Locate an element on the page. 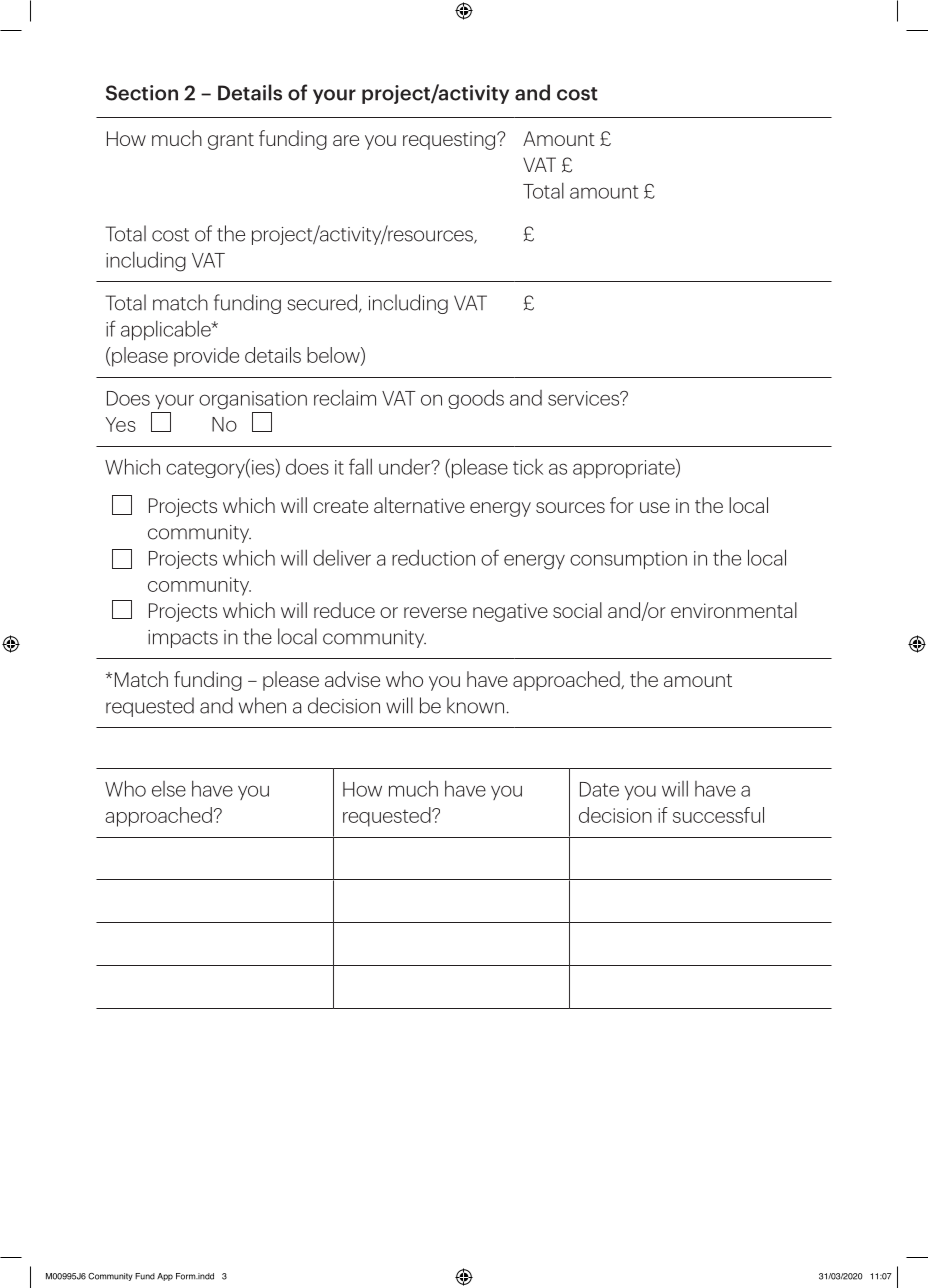 The width and height of the image is (928, 1288). Yes is located at coordinates (120, 424).
